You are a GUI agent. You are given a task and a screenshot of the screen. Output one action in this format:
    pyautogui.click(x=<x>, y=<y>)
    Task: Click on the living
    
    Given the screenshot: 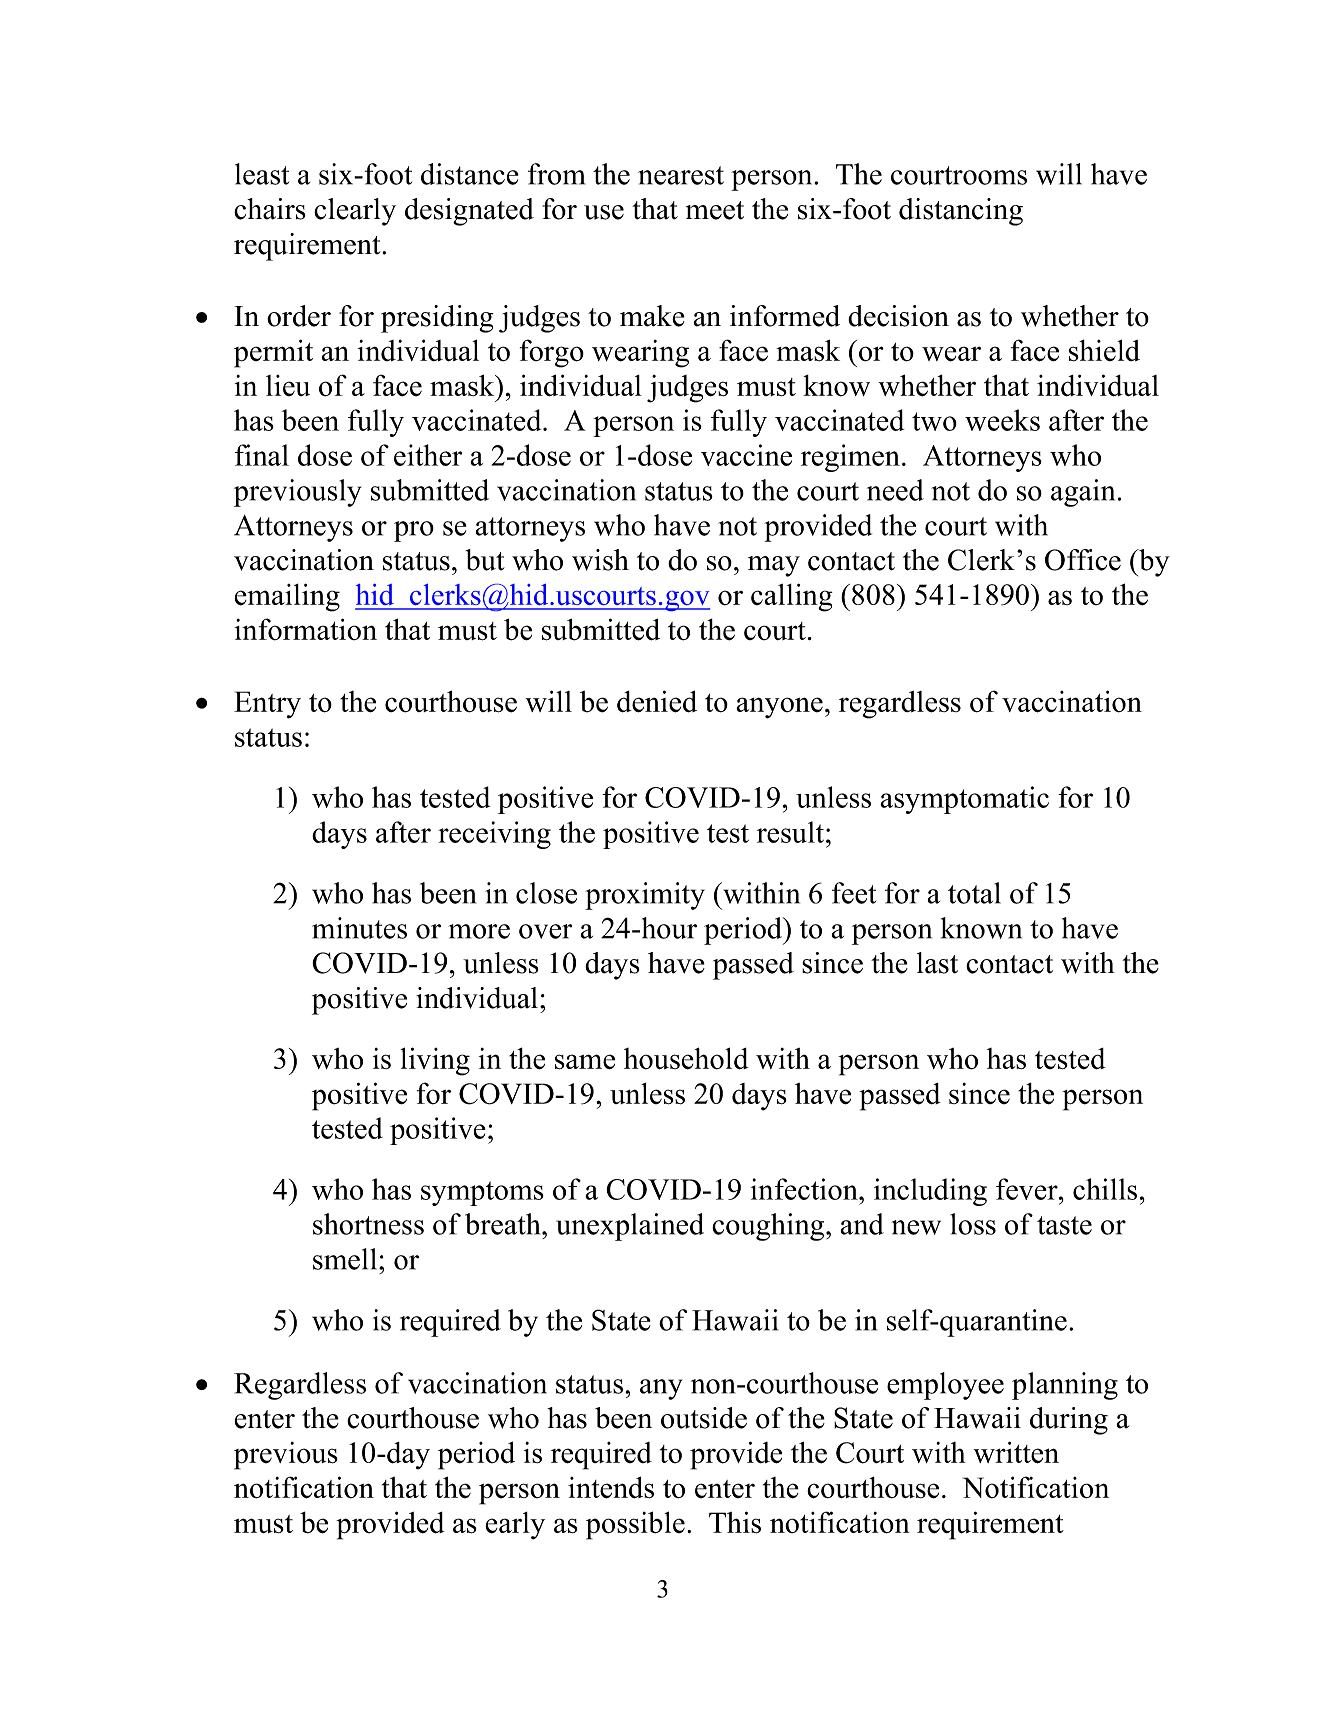 What is the action you would take?
    pyautogui.click(x=435, y=1061)
